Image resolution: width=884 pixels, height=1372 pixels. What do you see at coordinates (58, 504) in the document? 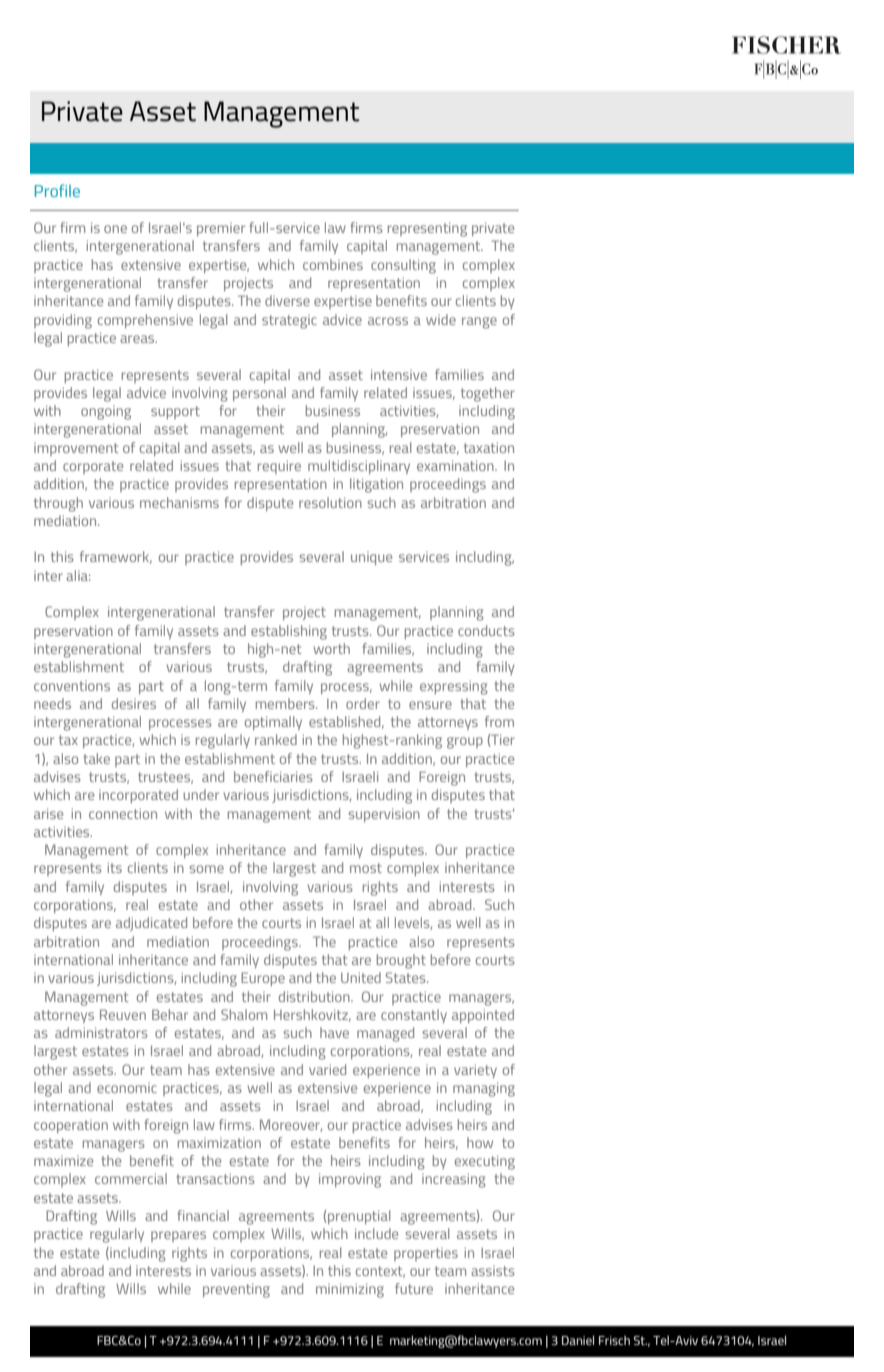
I see `through` at bounding box center [58, 504].
